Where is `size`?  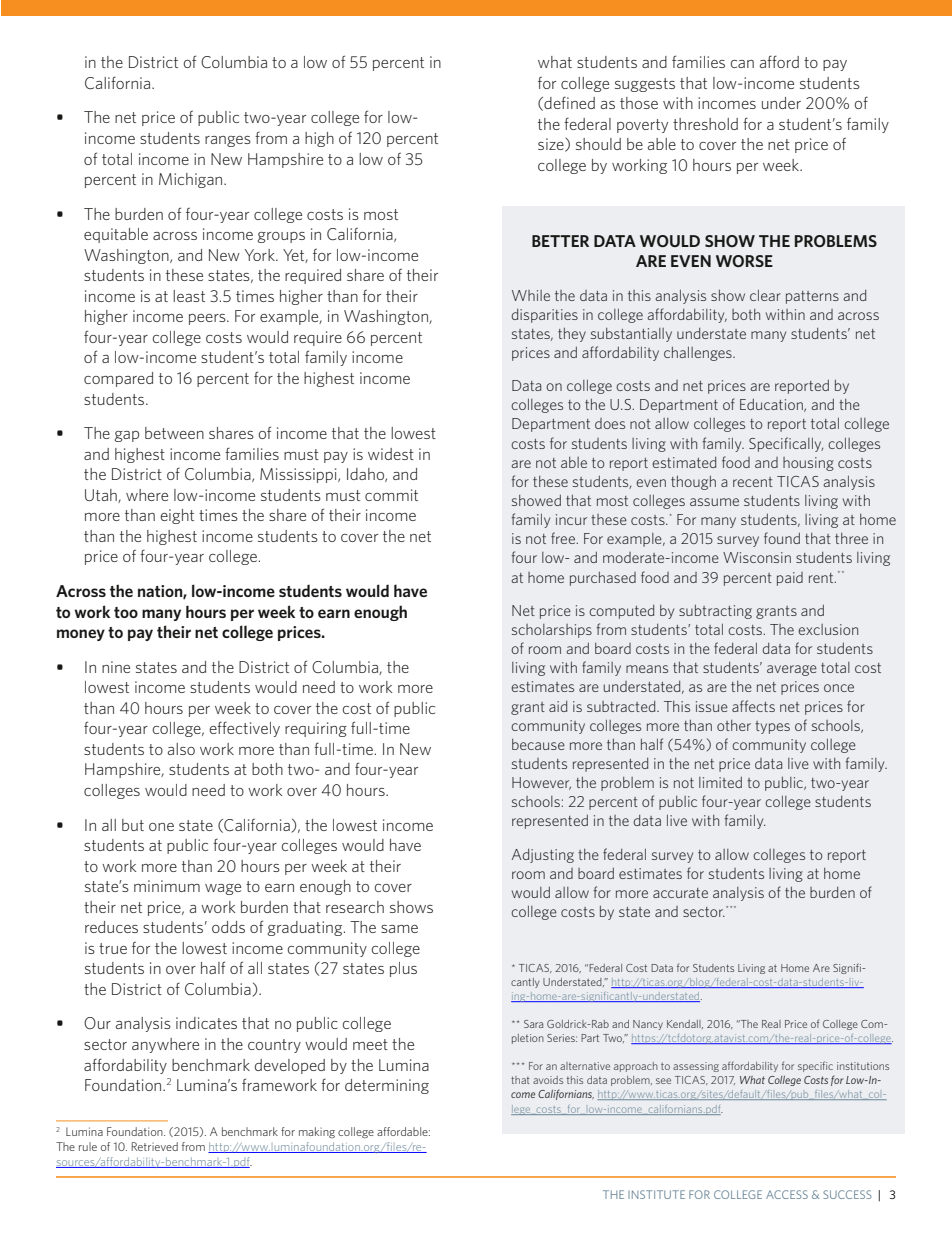
size is located at coordinates (552, 145).
